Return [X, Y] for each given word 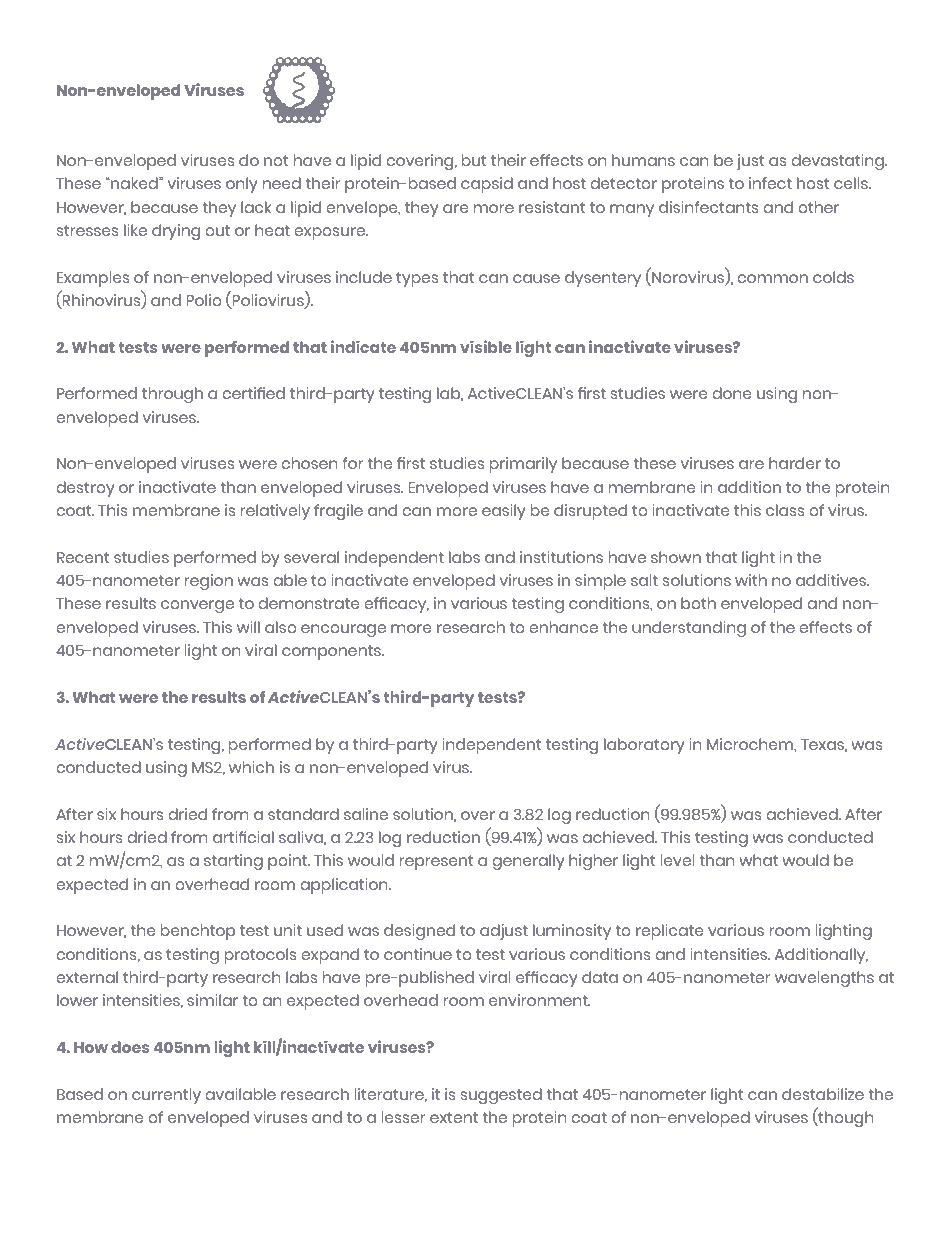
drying [176, 232]
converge [197, 606]
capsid [487, 185]
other [818, 207]
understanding [689, 629]
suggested [501, 1096]
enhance [563, 627]
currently [166, 1096]
